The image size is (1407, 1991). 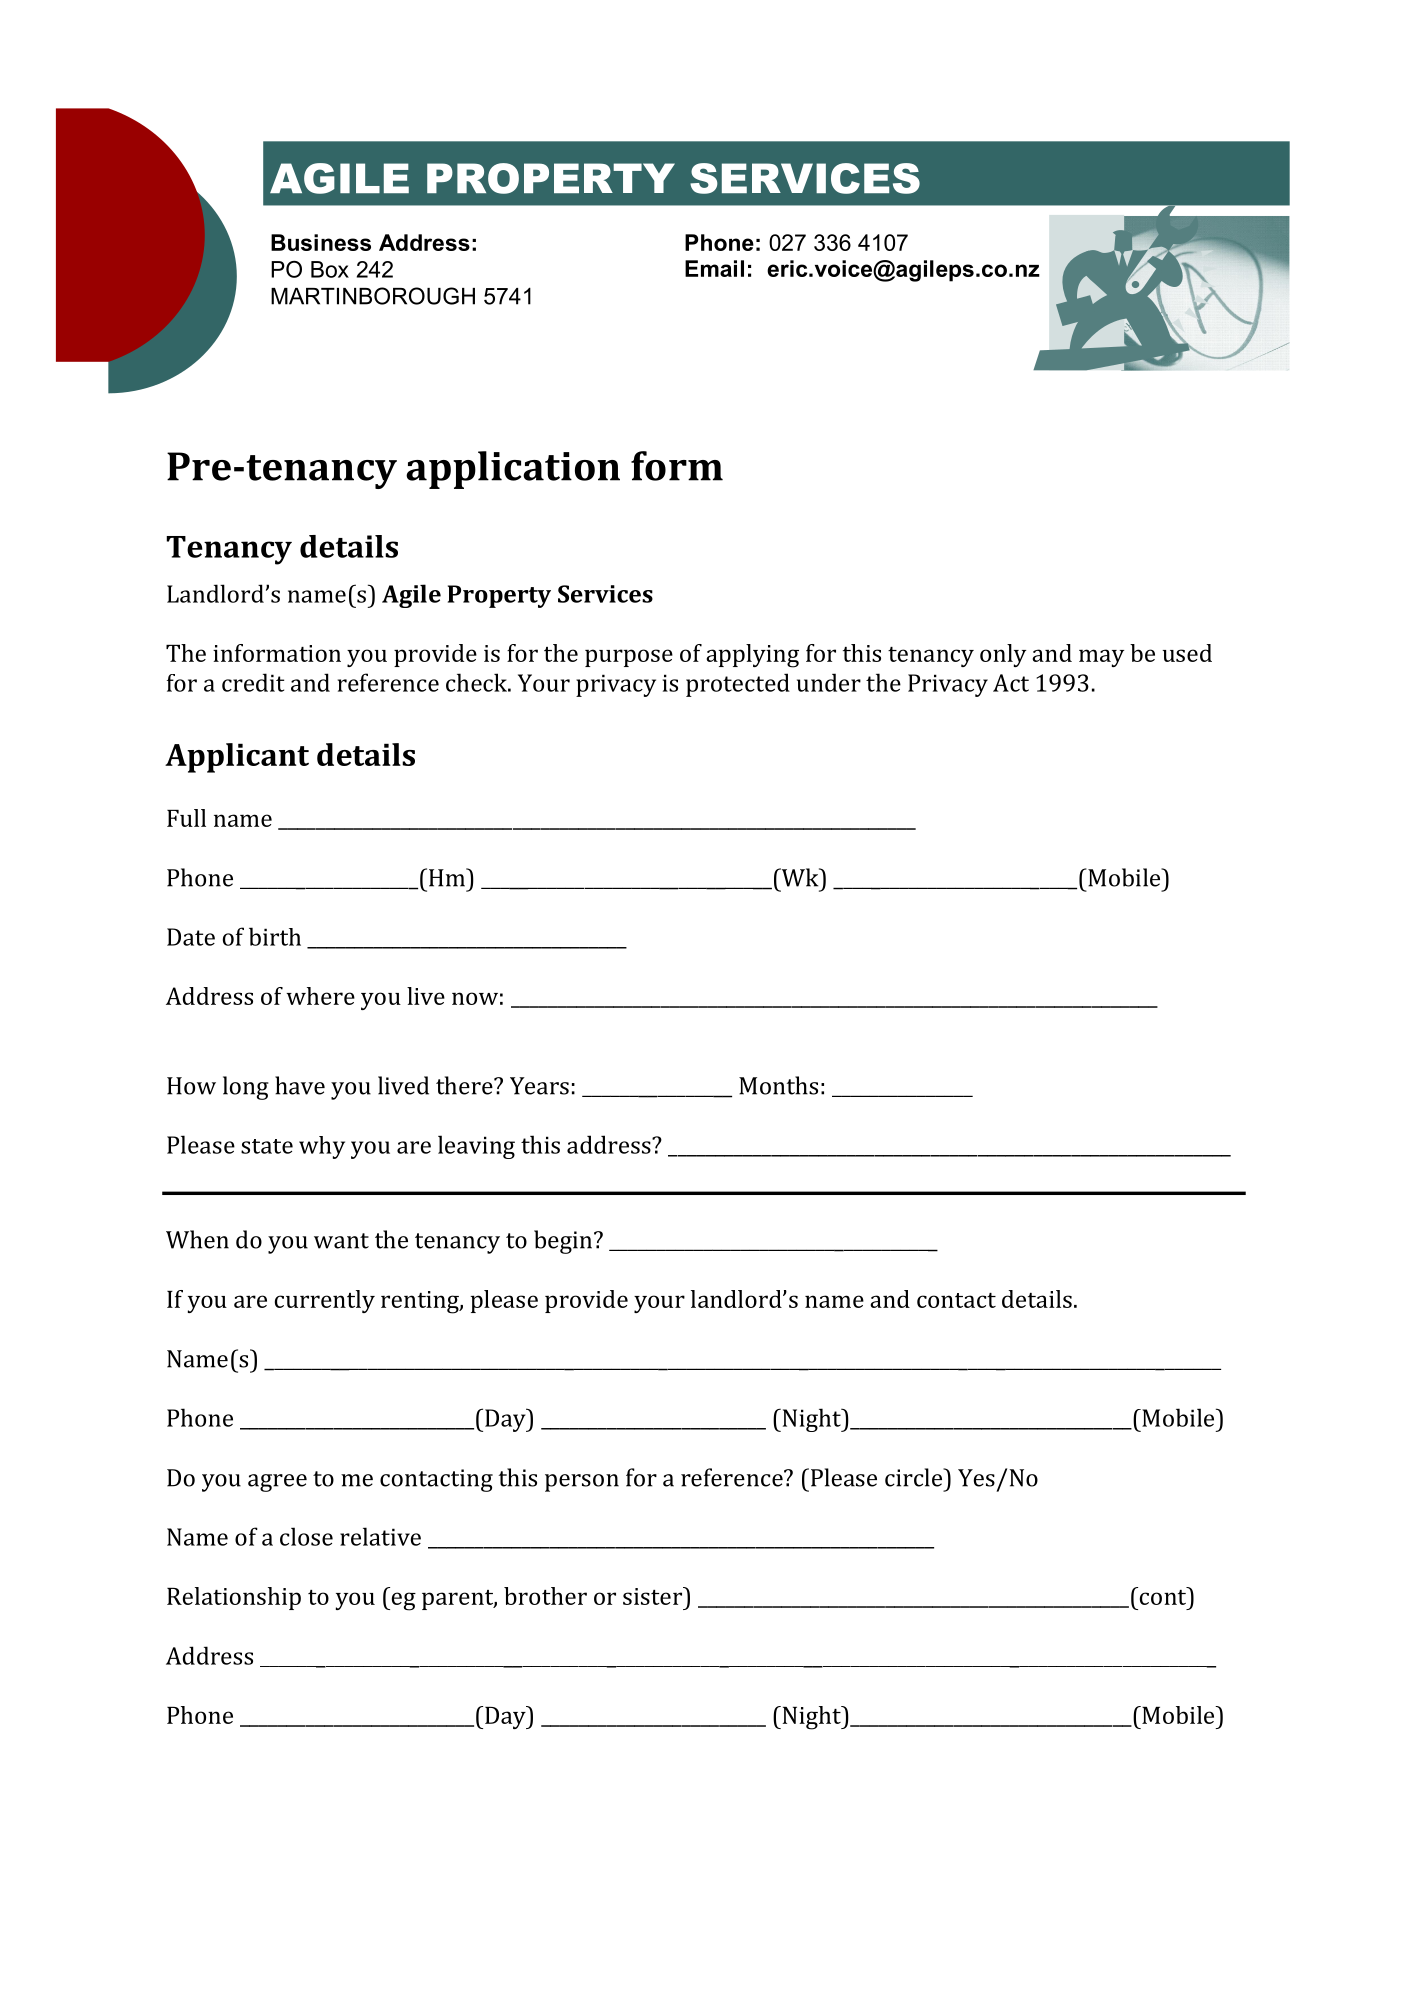 What do you see at coordinates (714, 268) in the document?
I see `Email` at bounding box center [714, 268].
